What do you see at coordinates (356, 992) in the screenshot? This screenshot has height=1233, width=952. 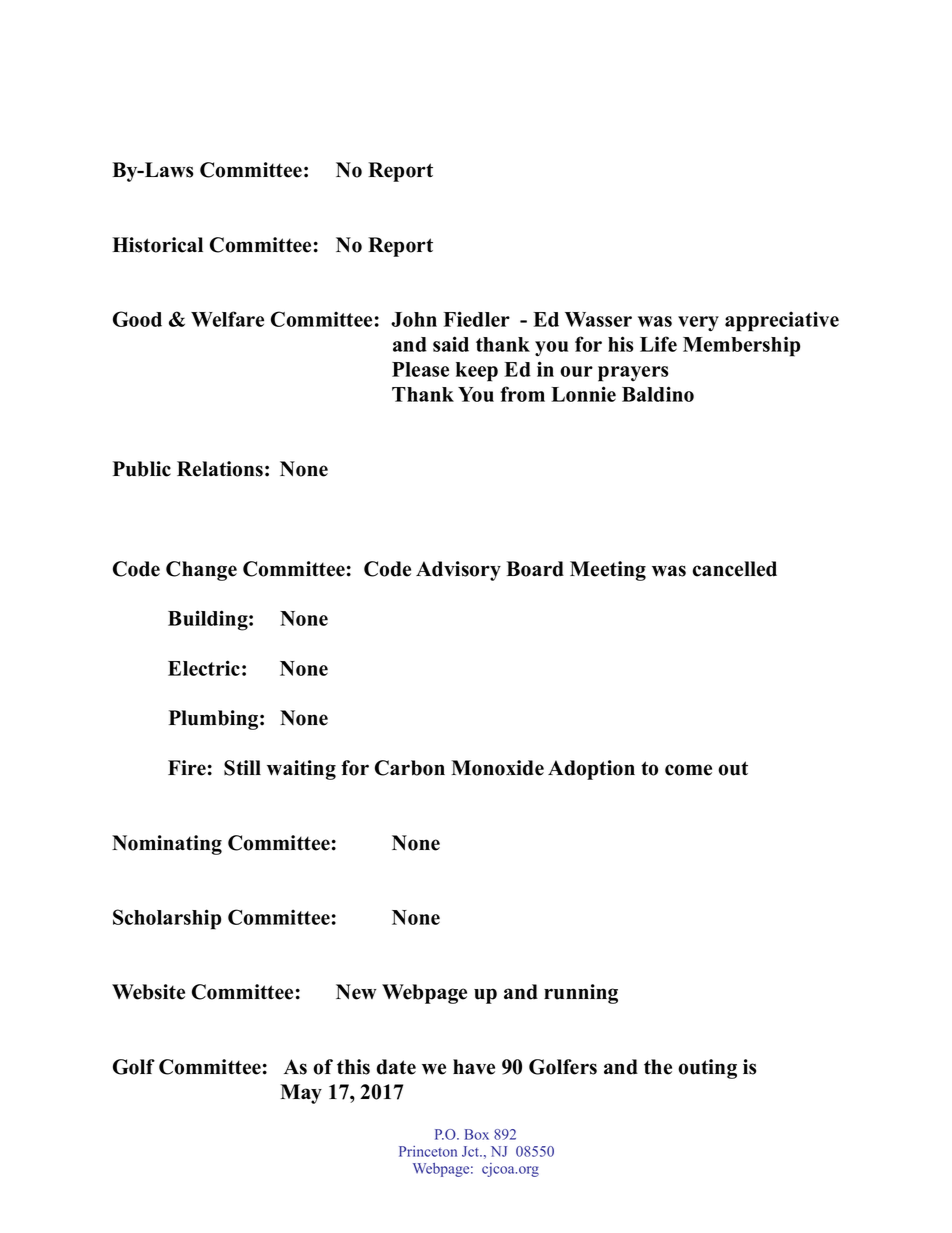 I see `New` at bounding box center [356, 992].
